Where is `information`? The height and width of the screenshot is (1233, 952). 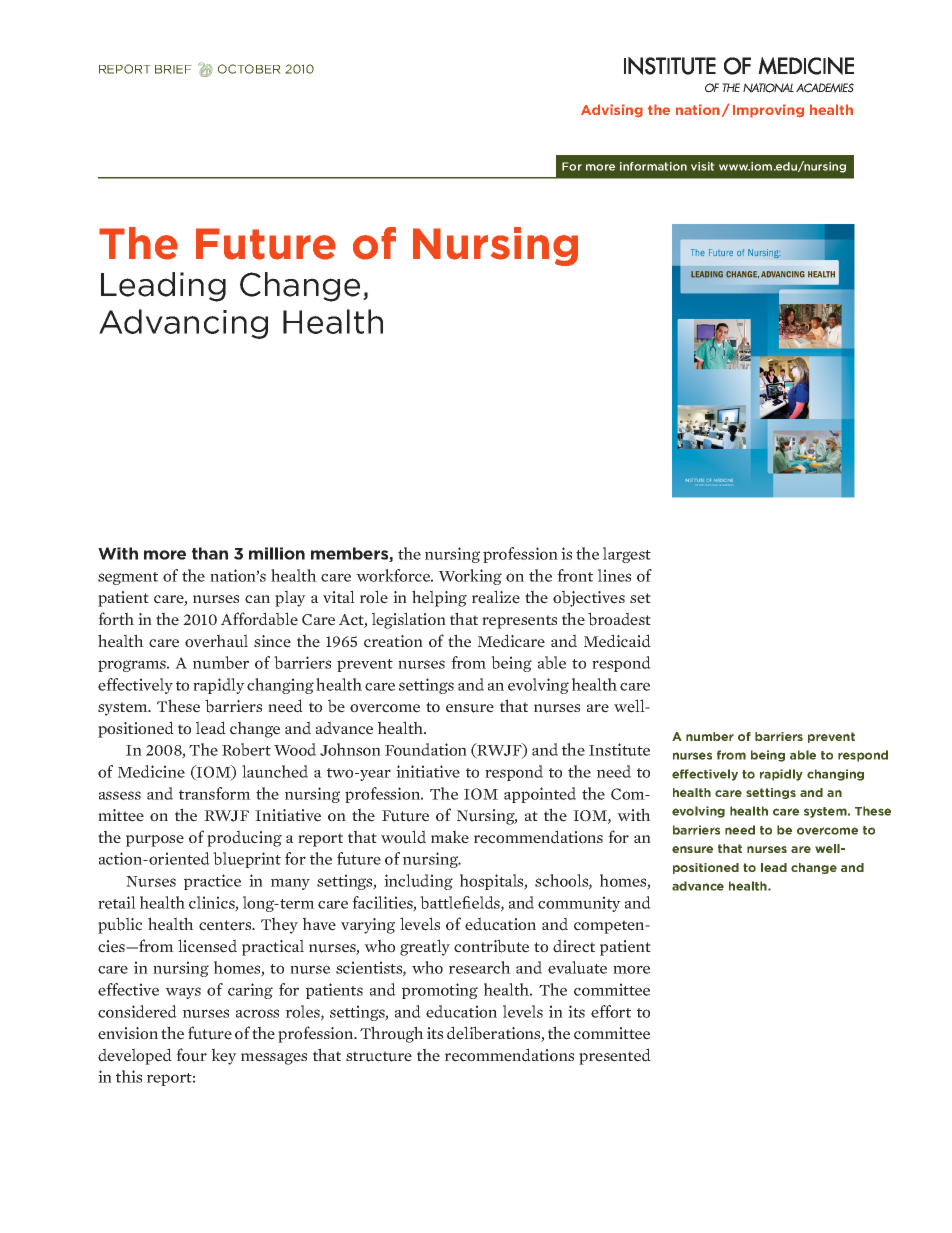 information is located at coordinates (653, 166).
